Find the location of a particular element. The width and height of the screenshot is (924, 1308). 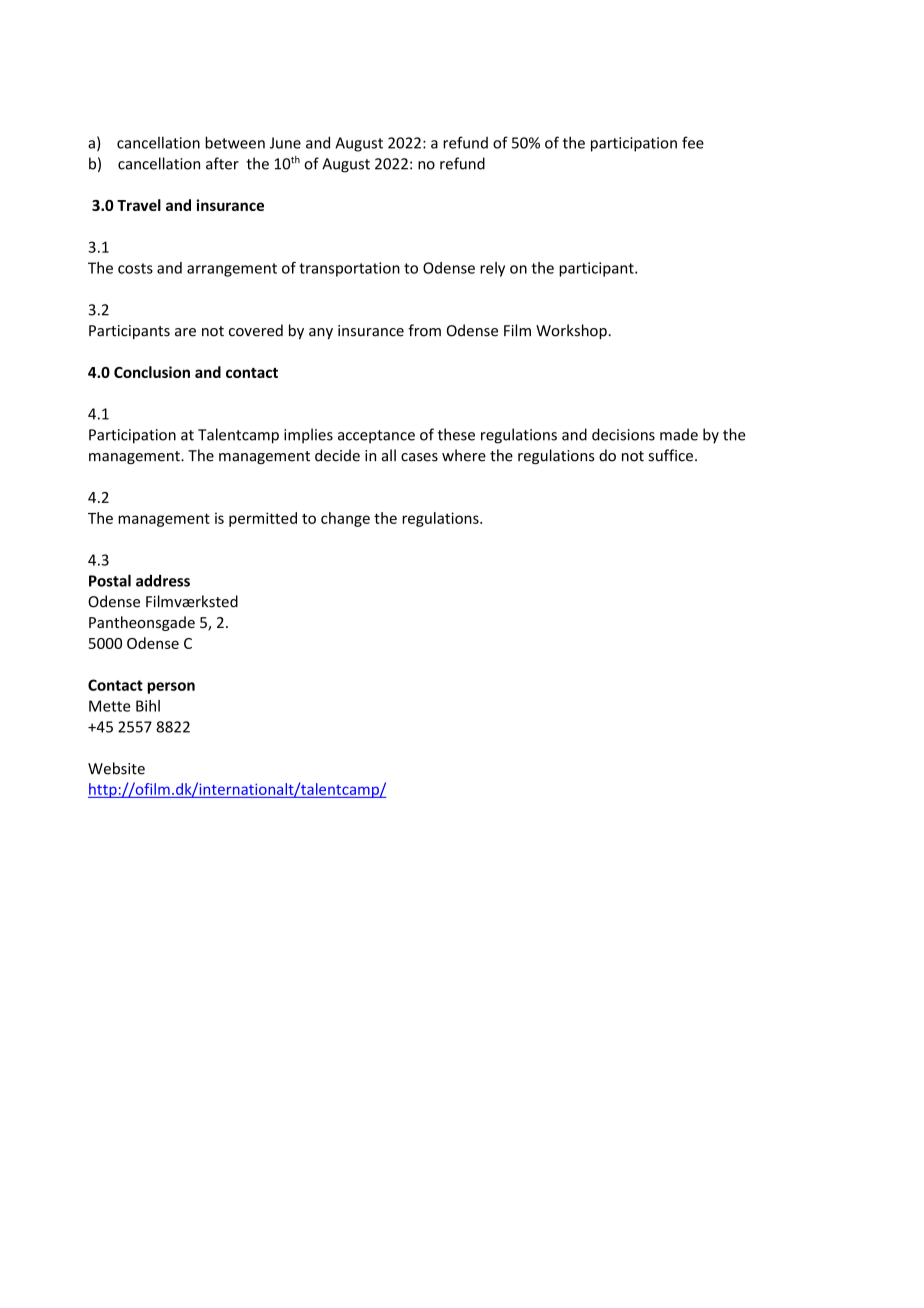

permitted is located at coordinates (263, 519).
